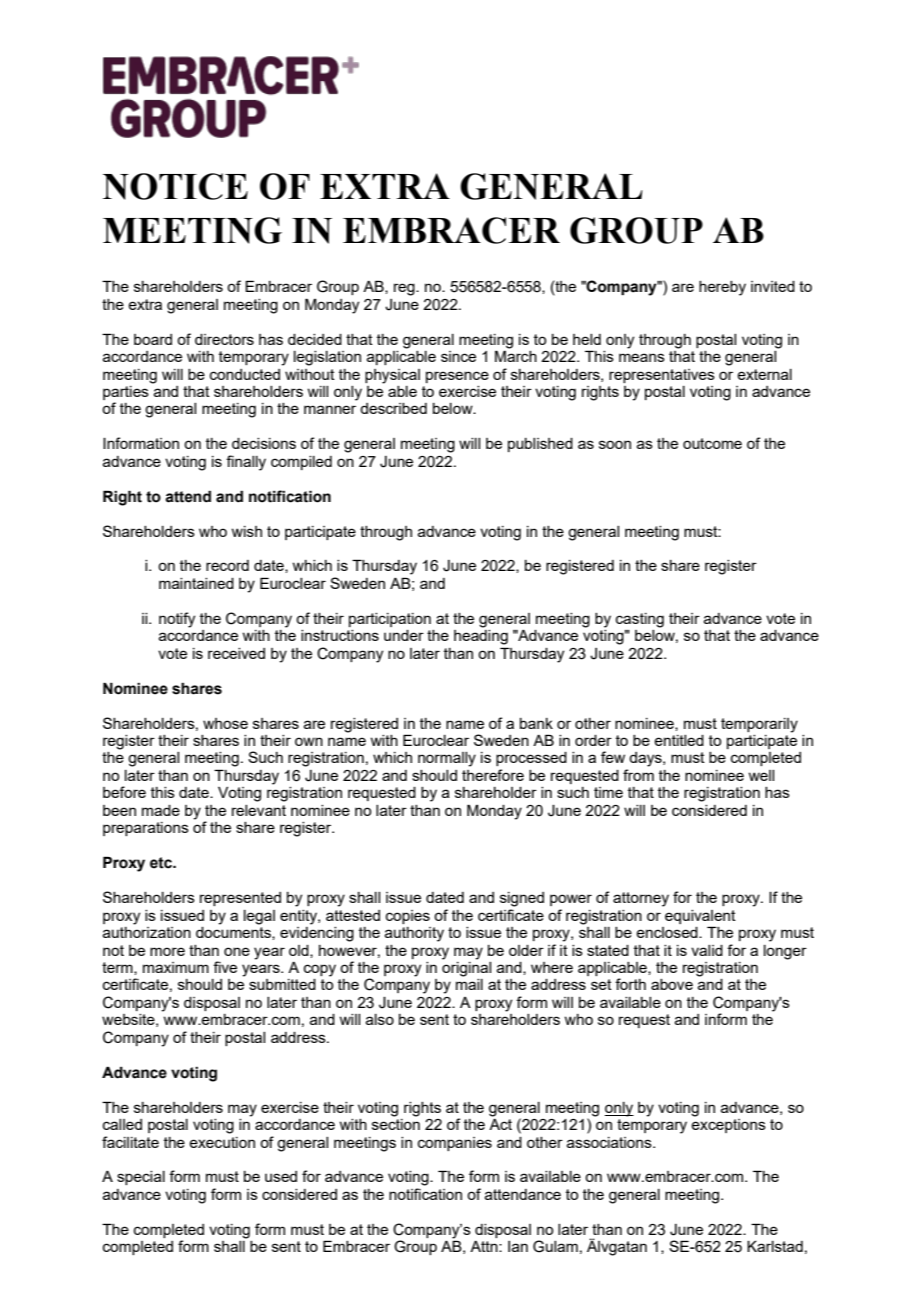  Describe the element at coordinates (458, 356) in the screenshot. I see `since` at that location.
